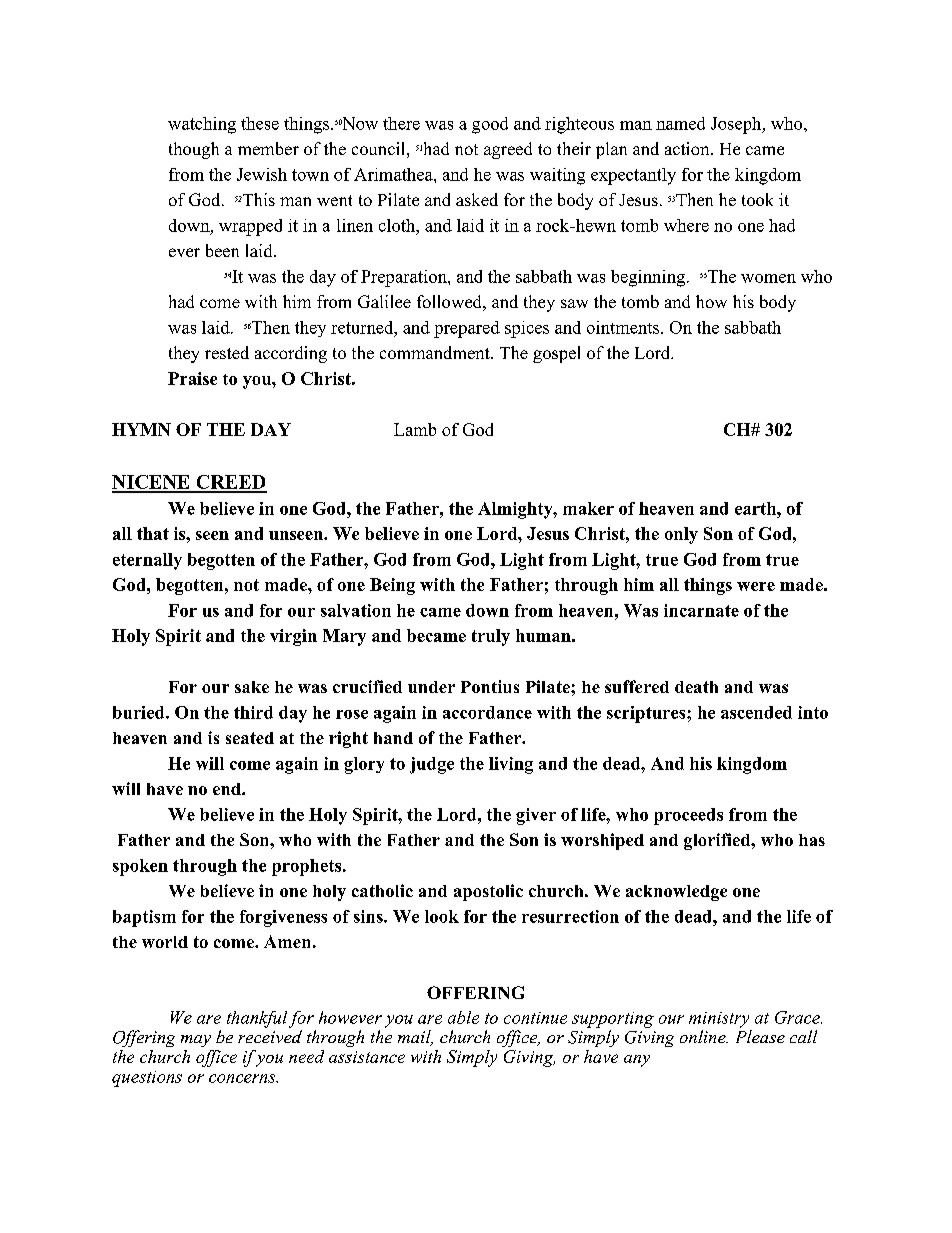 This screenshot has height=1233, width=952. I want to click on agreed, so click(508, 150).
